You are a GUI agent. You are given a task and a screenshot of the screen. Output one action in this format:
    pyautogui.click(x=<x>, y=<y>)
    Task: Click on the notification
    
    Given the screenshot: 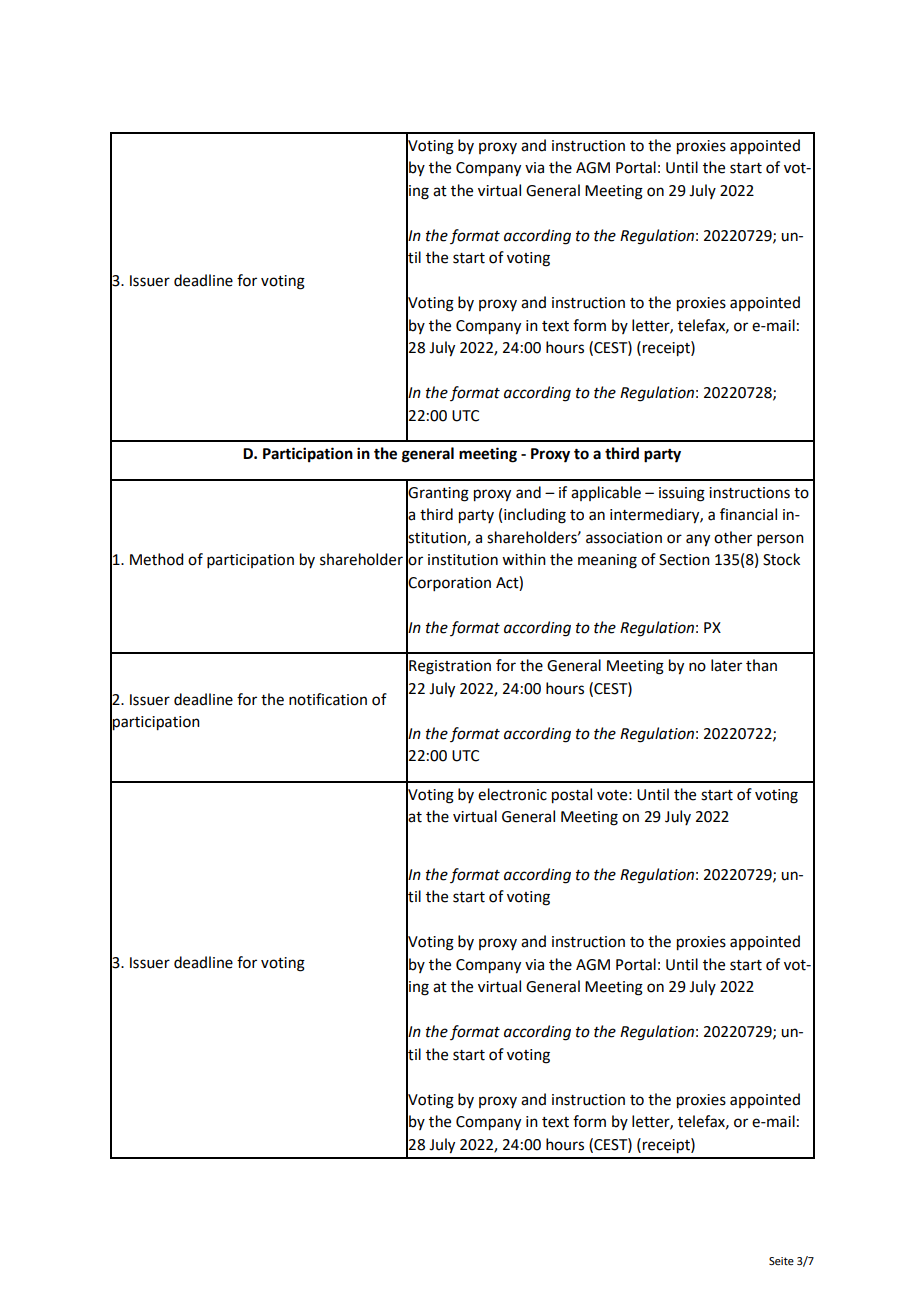 What is the action you would take?
    pyautogui.click(x=328, y=699)
